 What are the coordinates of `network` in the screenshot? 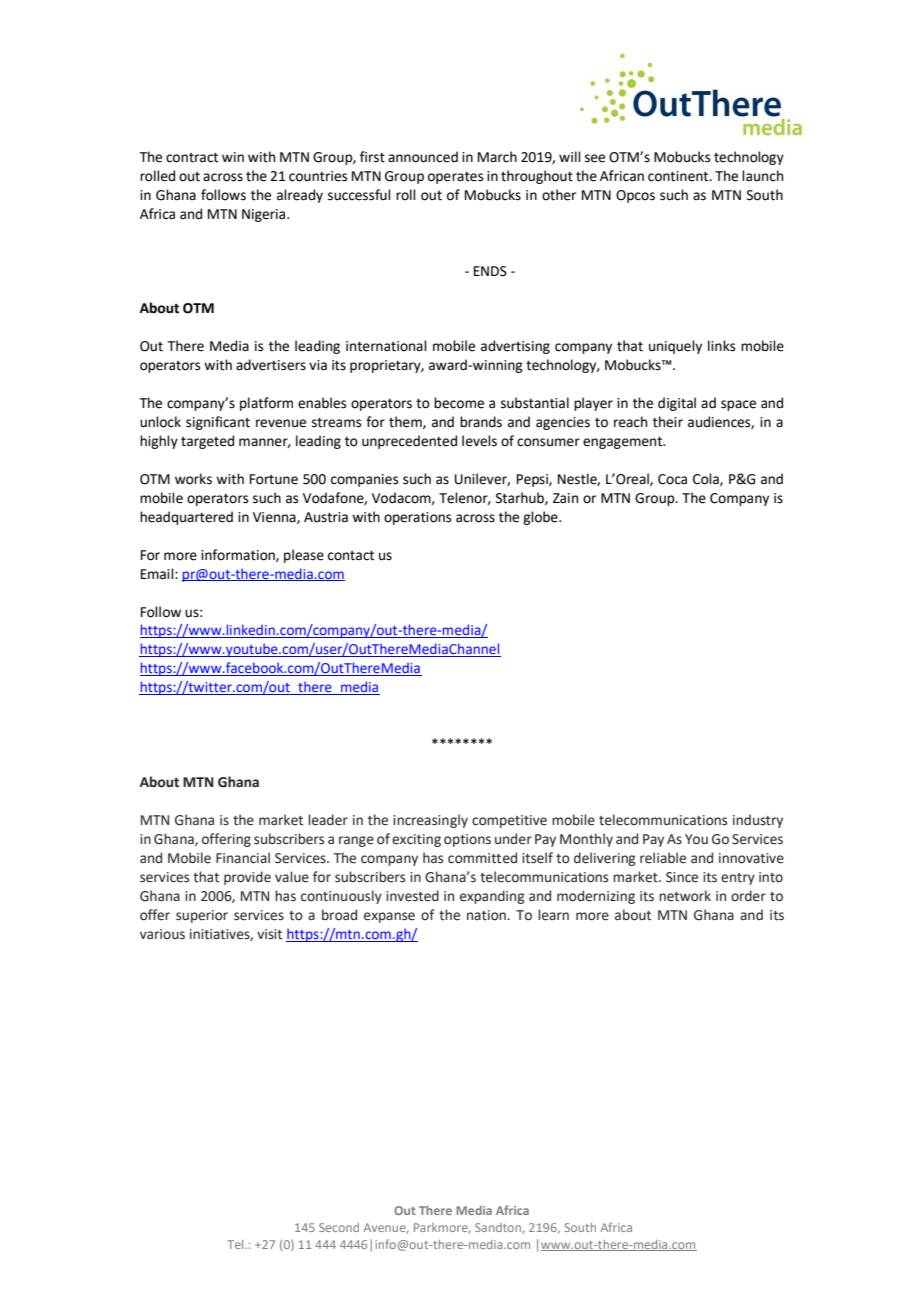 It's located at (685, 896).
